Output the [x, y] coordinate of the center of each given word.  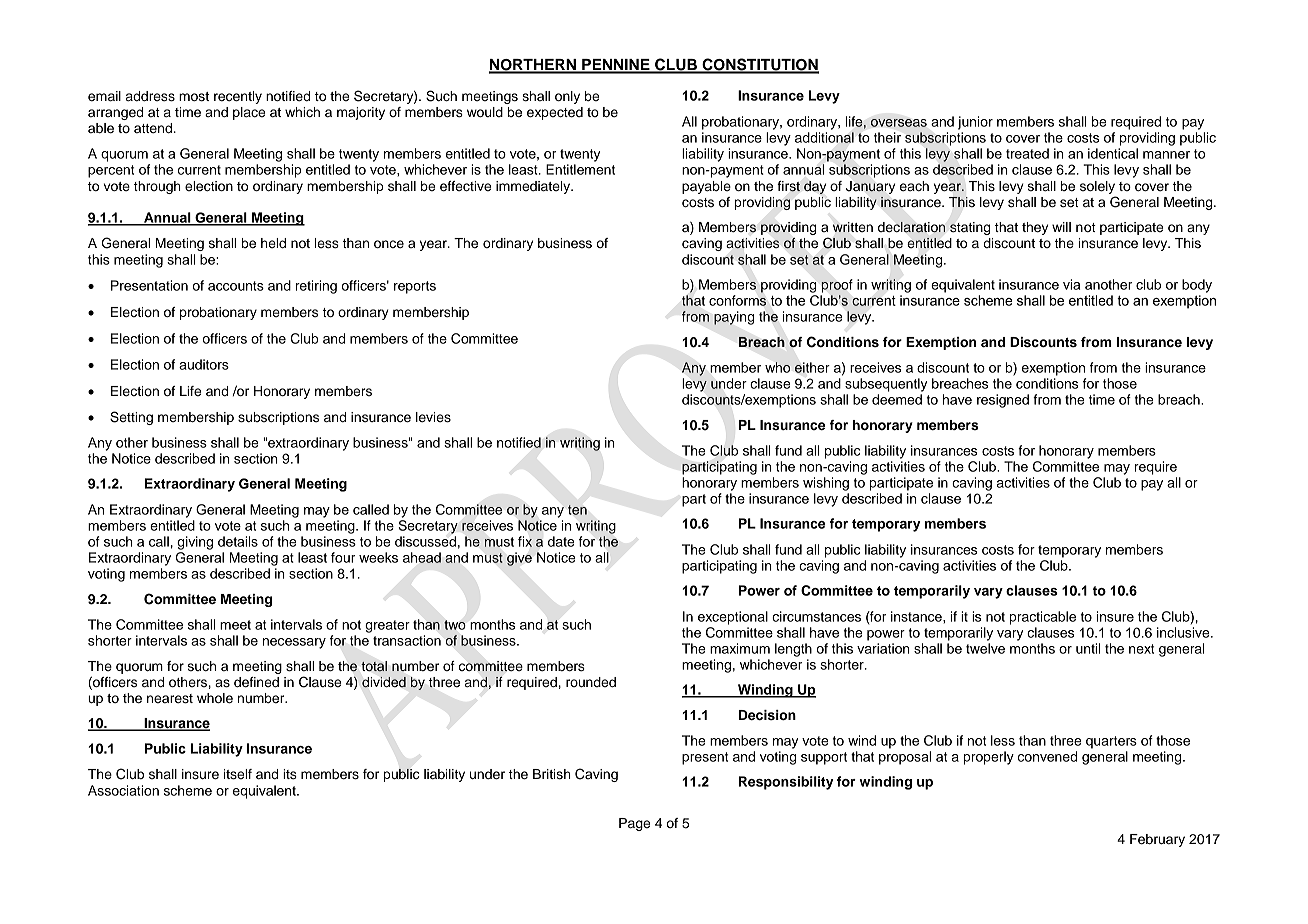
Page [634, 824]
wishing [826, 484]
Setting [131, 418]
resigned [1003, 401]
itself [238, 774]
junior [975, 123]
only [567, 97]
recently [238, 97]
